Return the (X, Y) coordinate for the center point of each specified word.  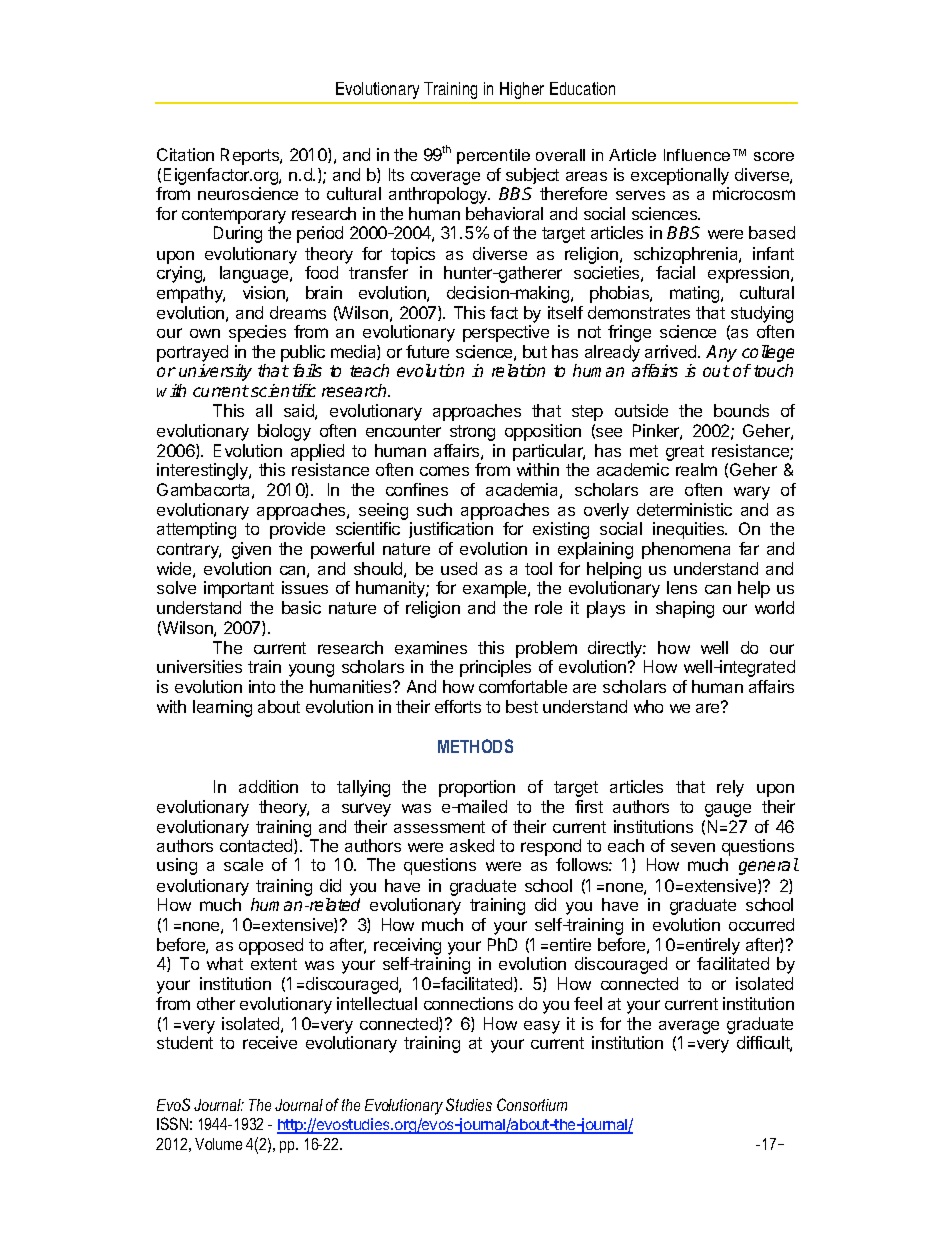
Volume (218, 1144)
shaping (685, 609)
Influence (697, 155)
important (239, 589)
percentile (493, 156)
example (496, 589)
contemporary (234, 217)
